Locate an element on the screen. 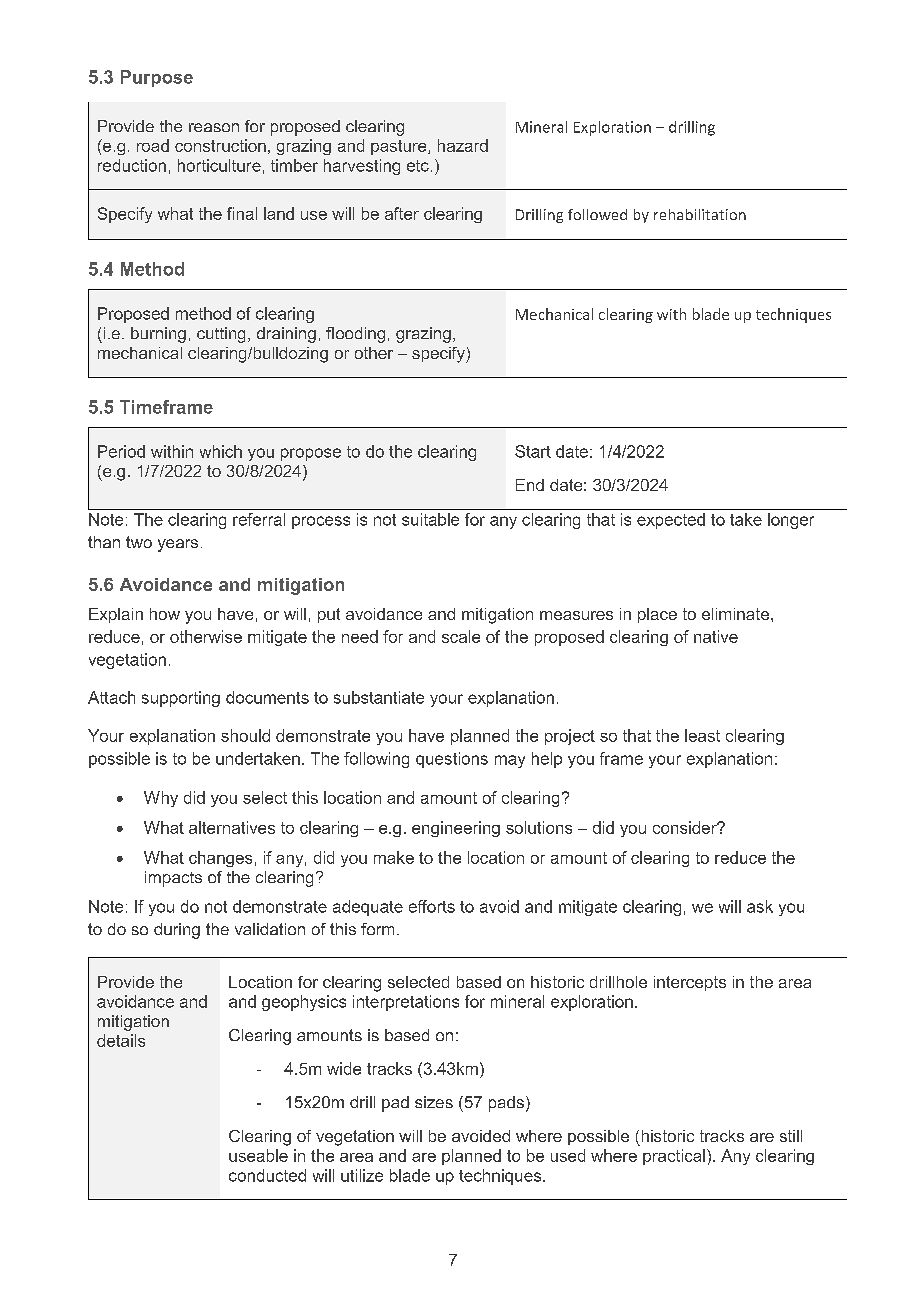 This screenshot has height=1308, width=924. burning is located at coordinates (158, 335).
